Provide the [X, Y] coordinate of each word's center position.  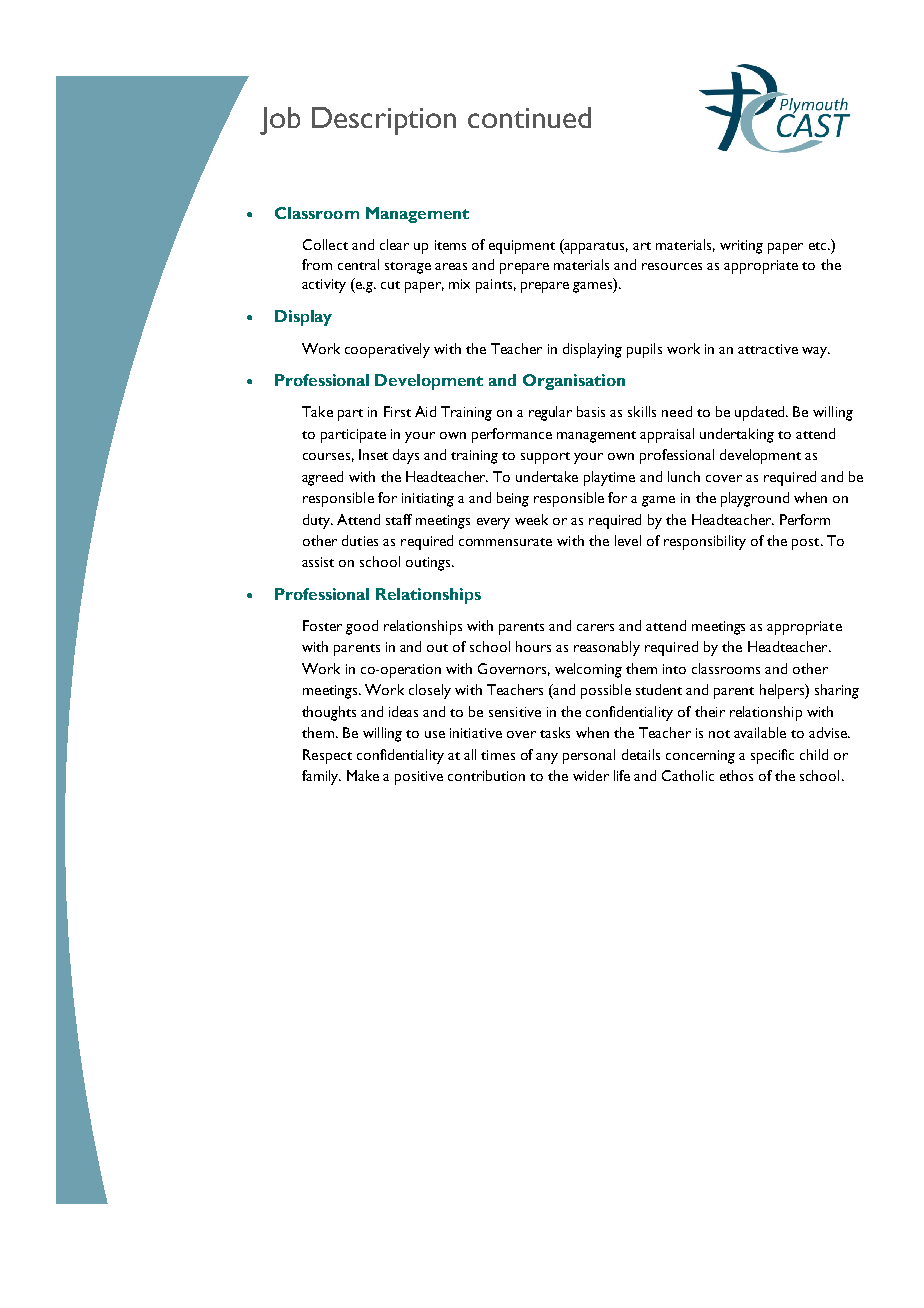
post [807, 544]
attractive [768, 349]
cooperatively [387, 350]
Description [384, 121]
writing [741, 247]
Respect [327, 756]
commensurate [505, 542]
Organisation [574, 382]
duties [360, 540]
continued [529, 117]
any [547, 758]
